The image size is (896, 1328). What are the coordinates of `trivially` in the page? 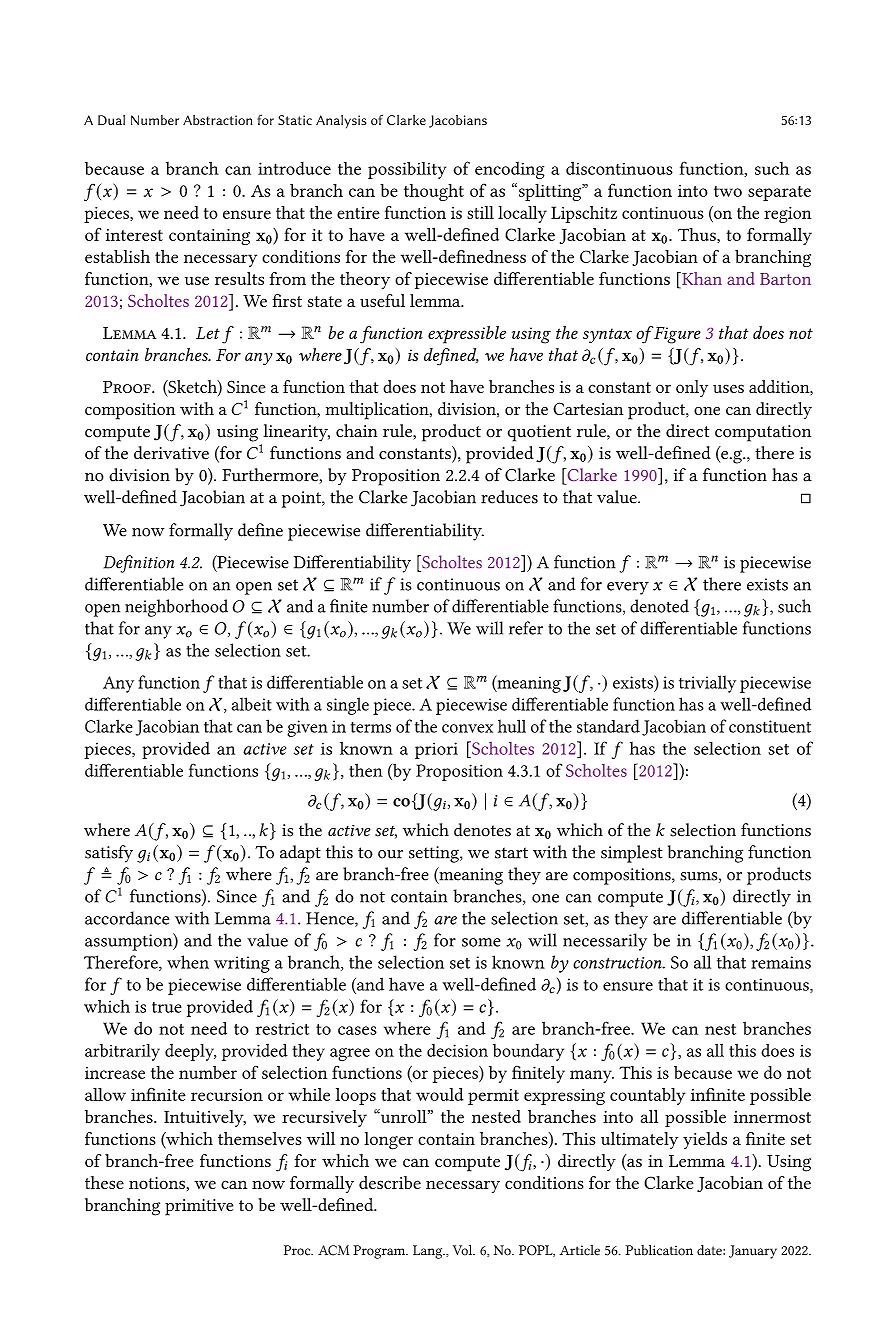 It's located at (707, 684).
